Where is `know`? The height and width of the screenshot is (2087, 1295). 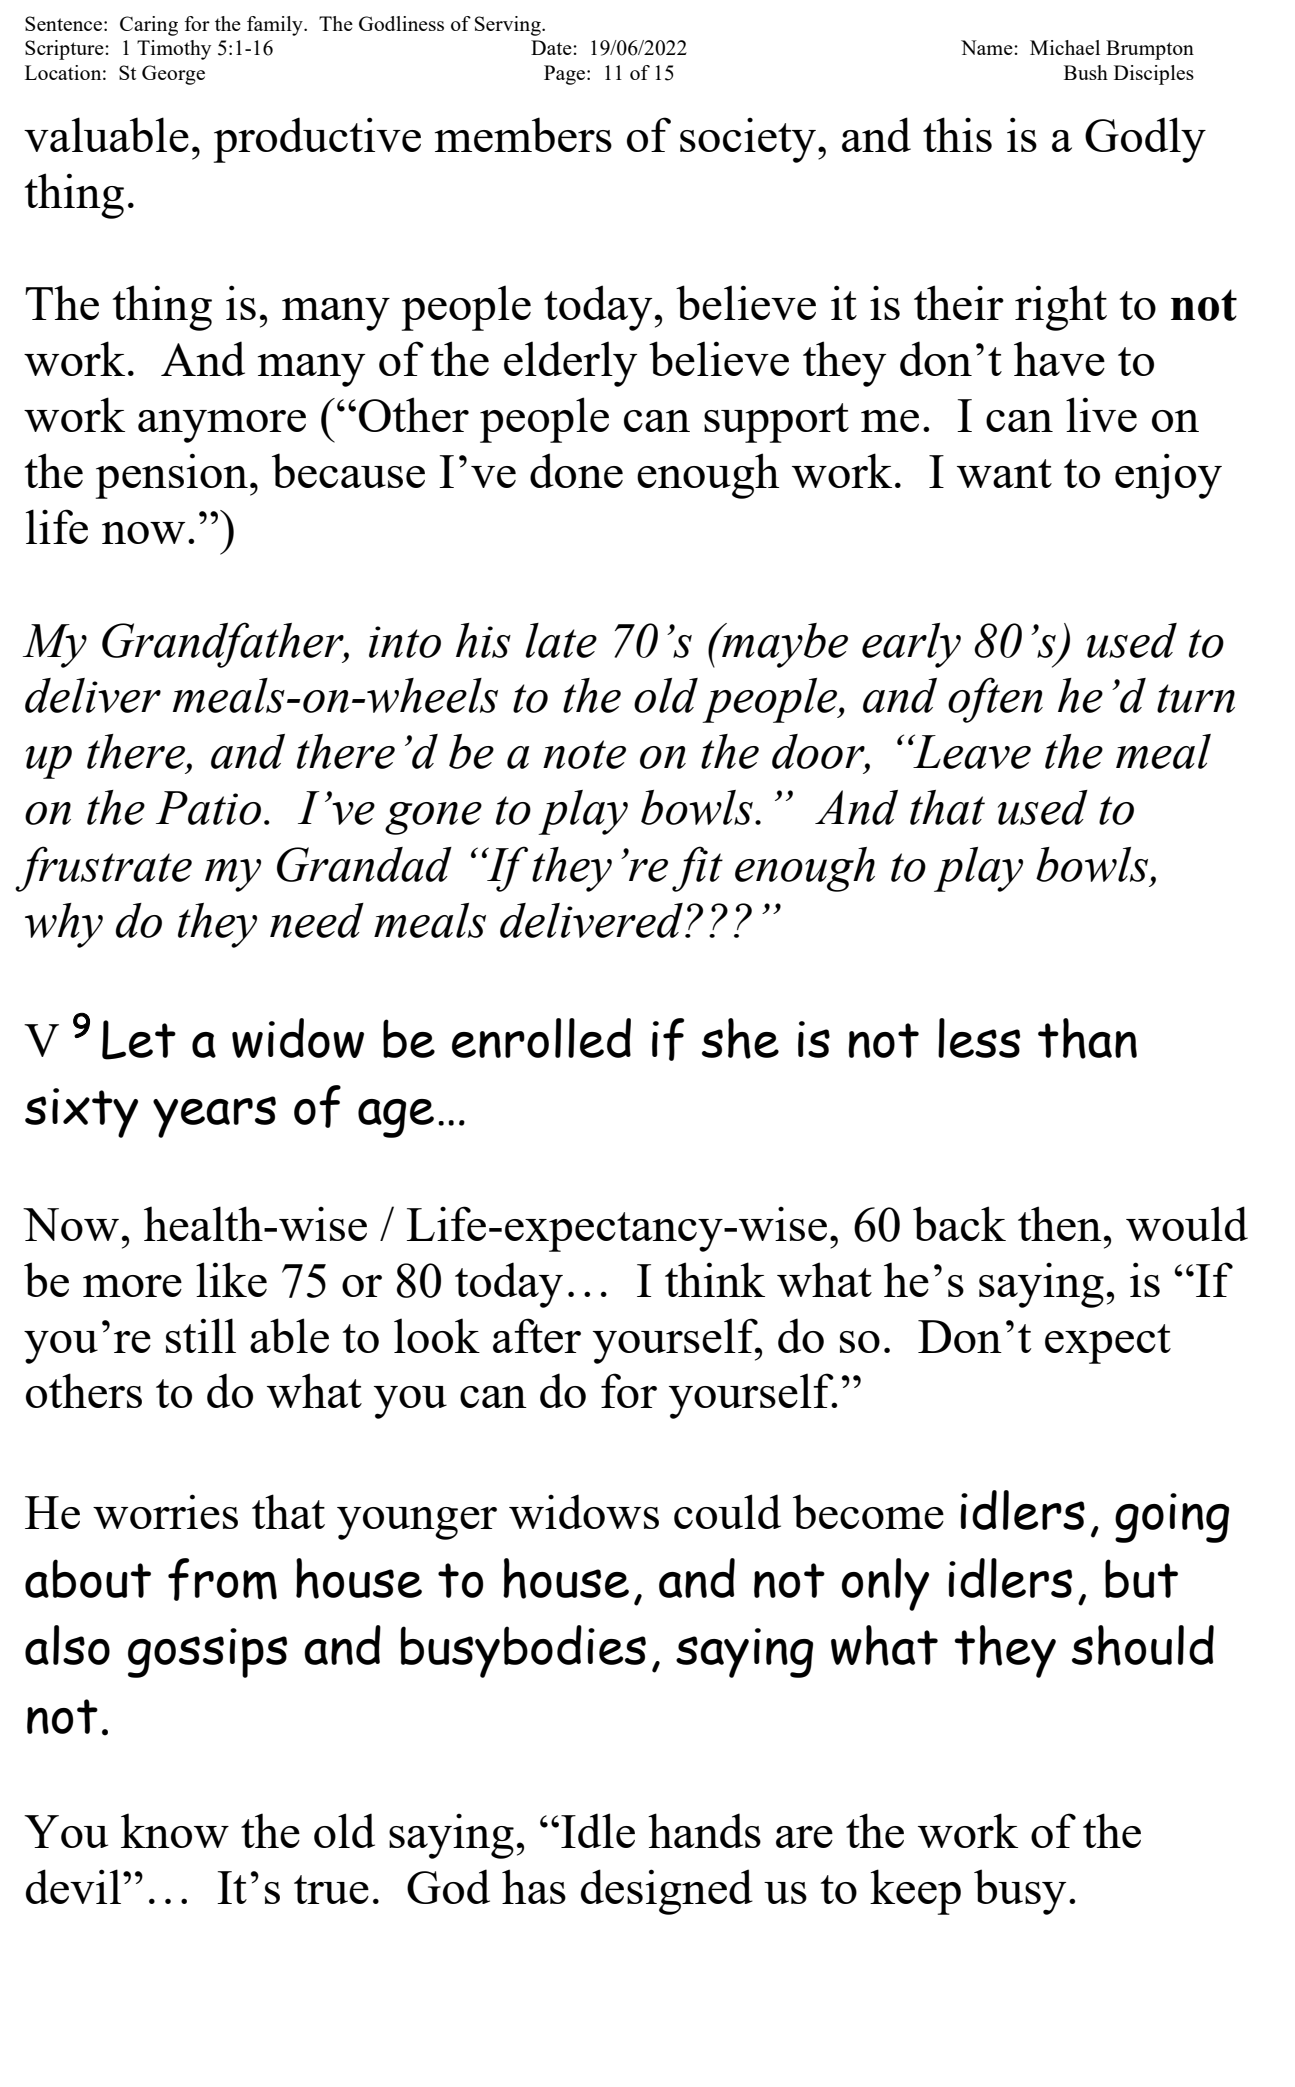
know is located at coordinates (175, 1830).
